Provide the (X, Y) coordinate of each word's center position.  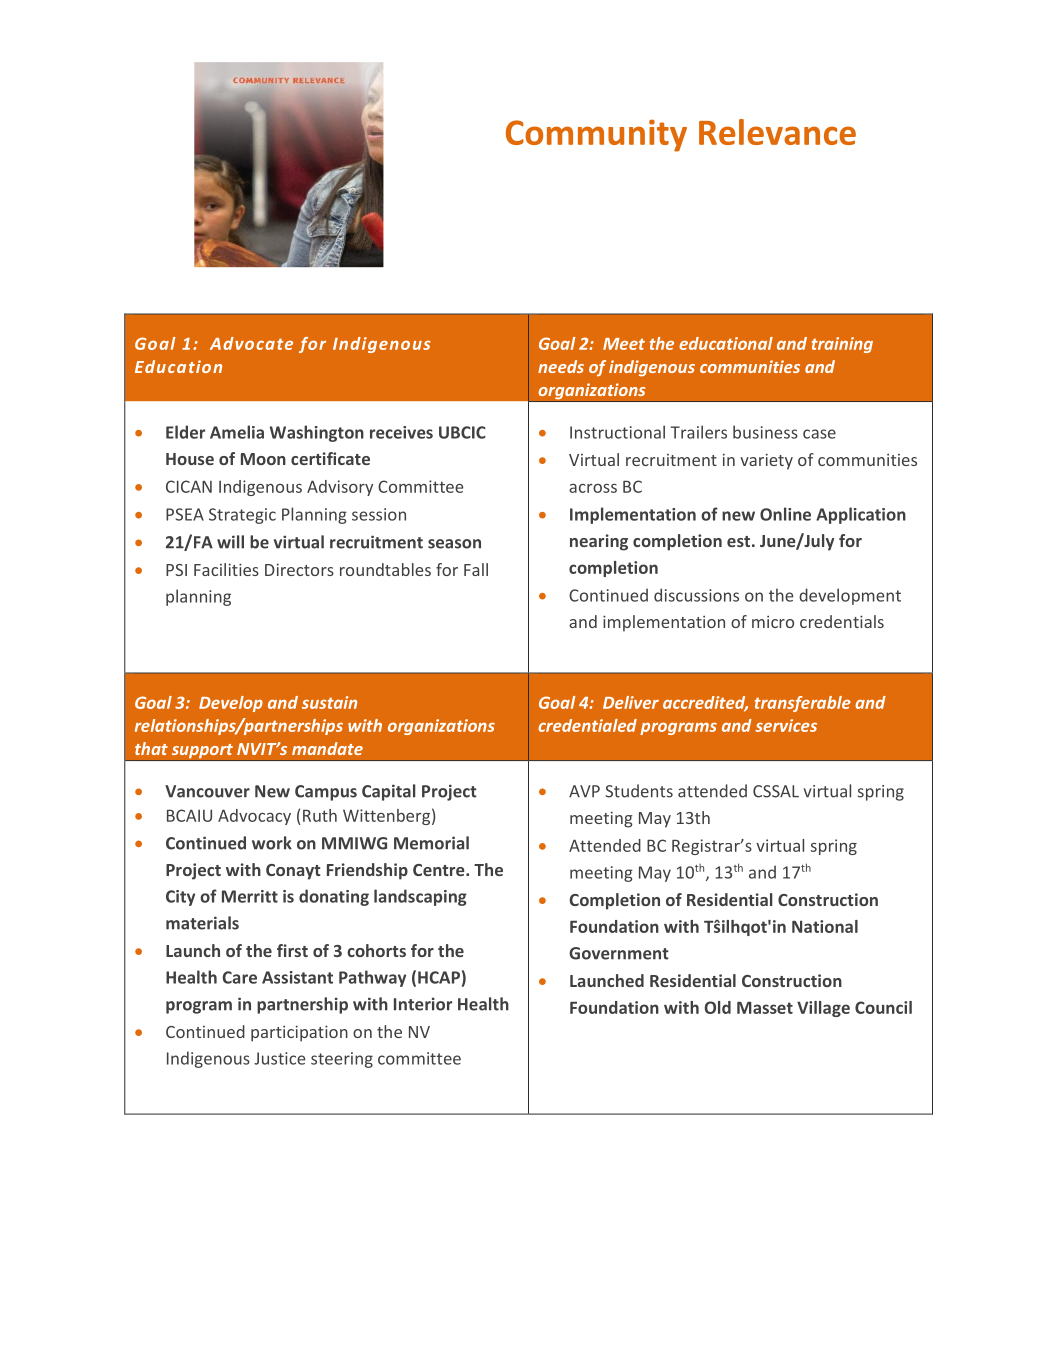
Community (596, 135)
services (786, 725)
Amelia (237, 432)
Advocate (251, 343)
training (842, 345)
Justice (280, 1058)
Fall (476, 569)
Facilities (226, 569)
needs (561, 366)
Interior (423, 1004)
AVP (584, 791)
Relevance (777, 132)
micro (773, 622)
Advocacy (254, 817)
